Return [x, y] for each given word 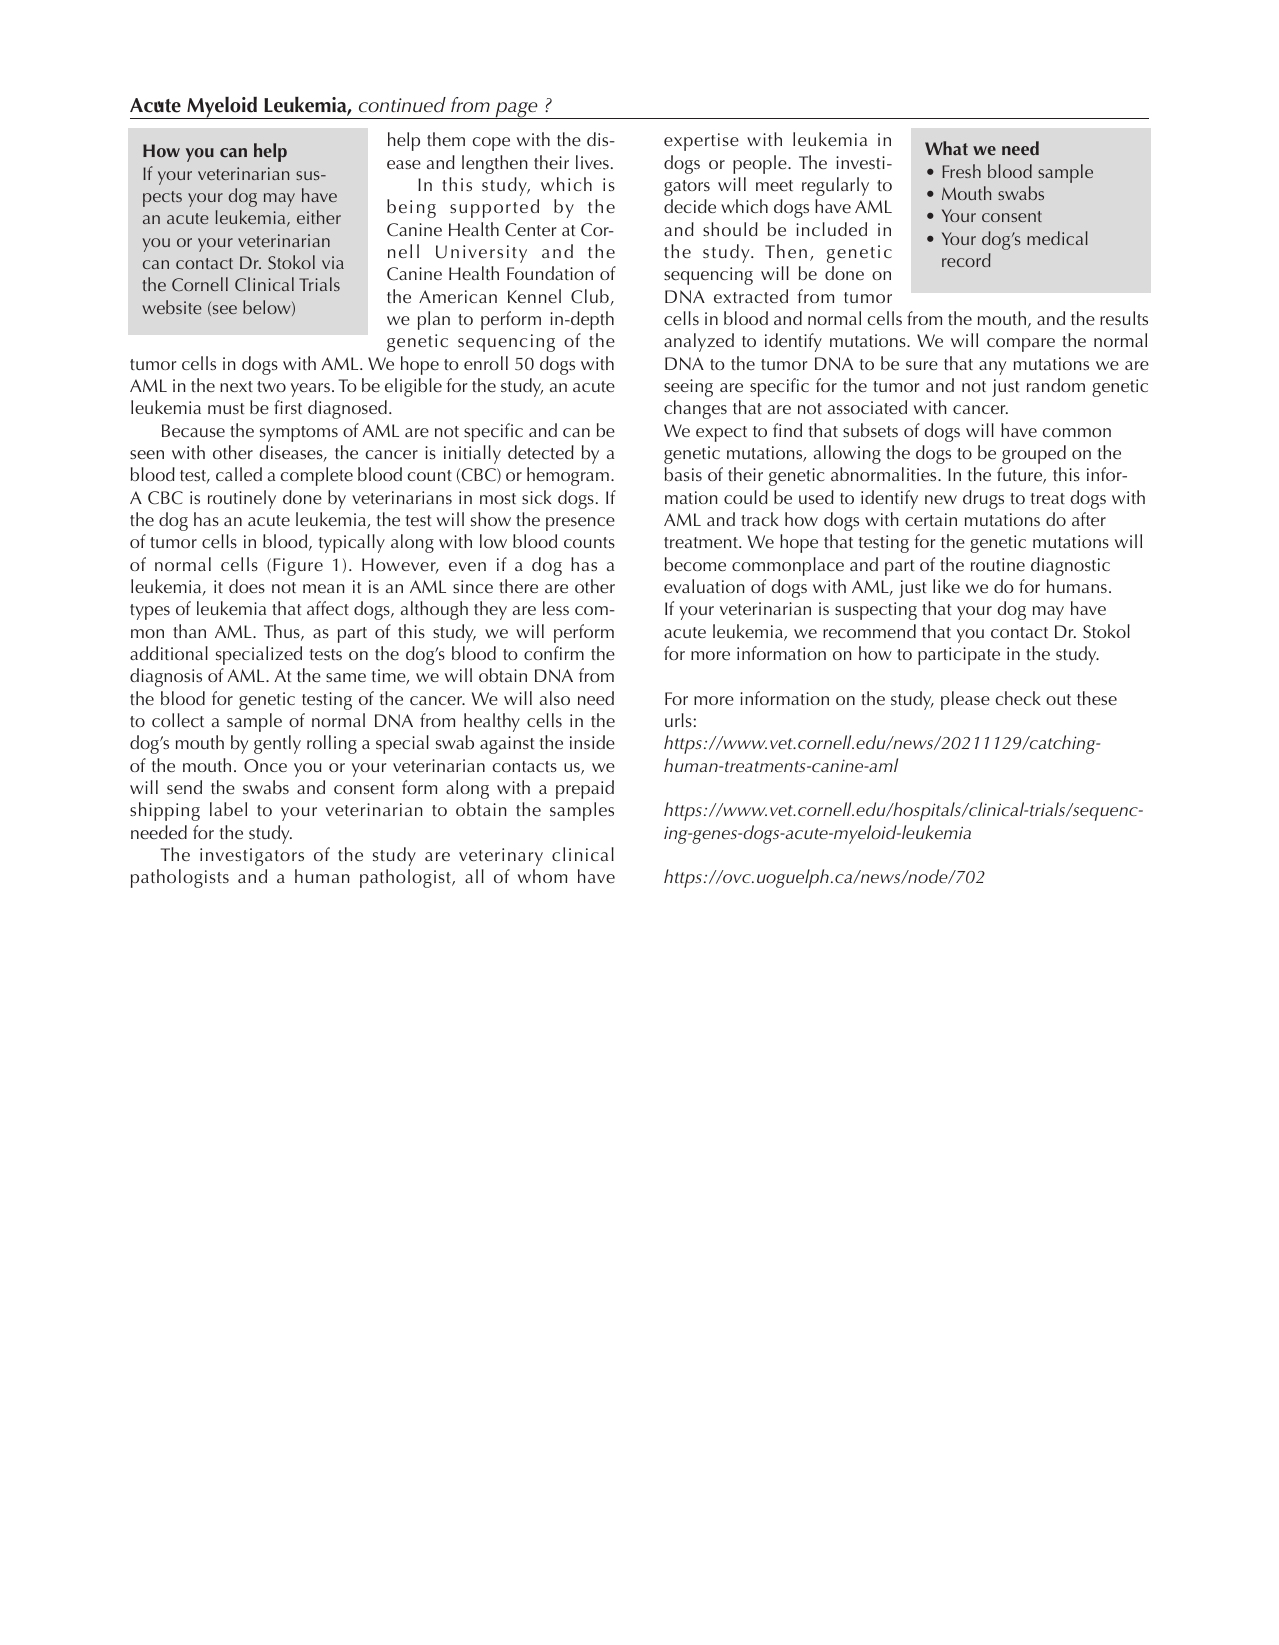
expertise [701, 142]
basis [683, 474]
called [239, 474]
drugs [983, 499]
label [228, 809]
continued [402, 105]
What [946, 148]
